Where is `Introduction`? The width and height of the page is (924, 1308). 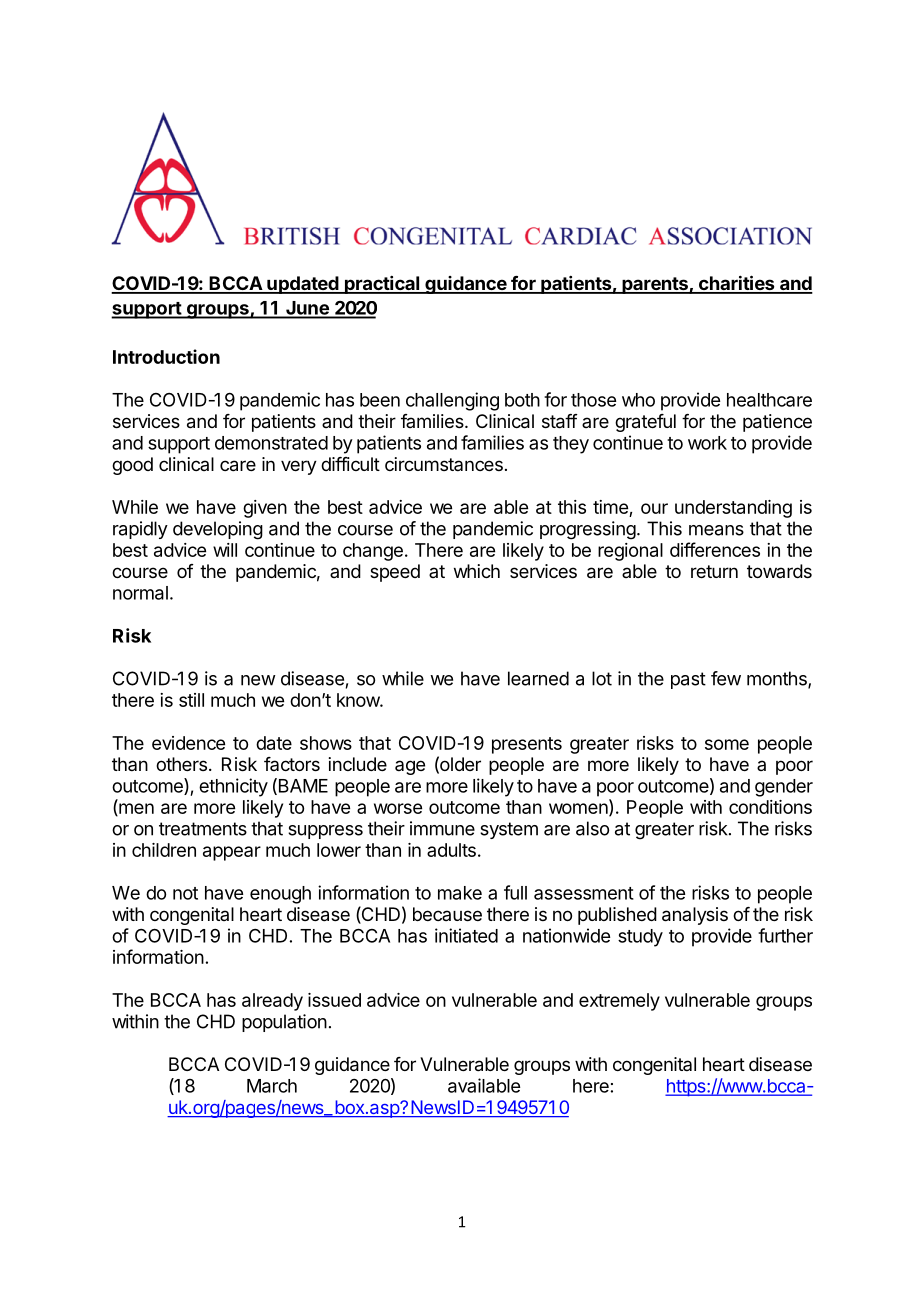 Introduction is located at coordinates (166, 356).
